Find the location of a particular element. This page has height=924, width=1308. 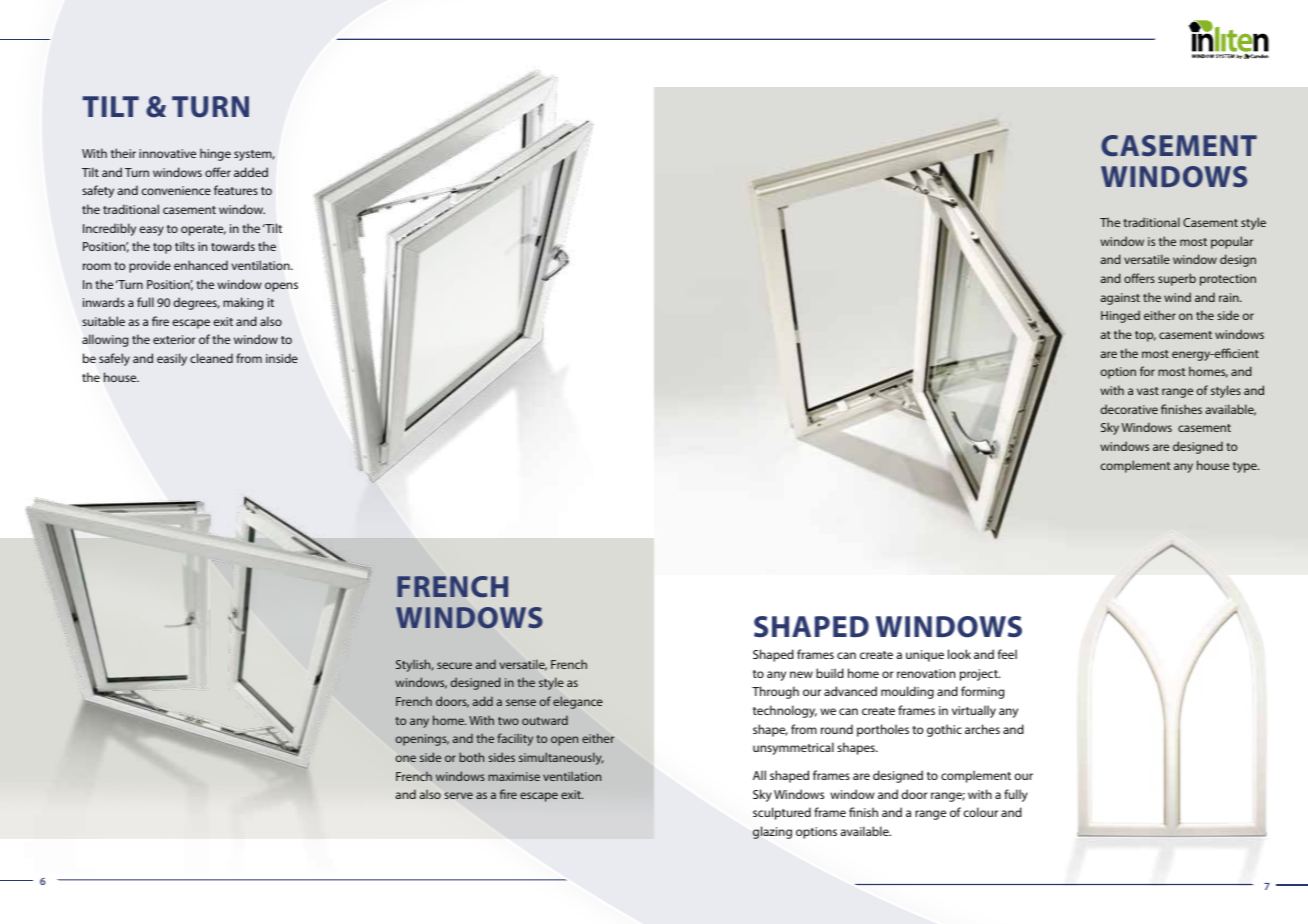

superb is located at coordinates (1177, 279).
